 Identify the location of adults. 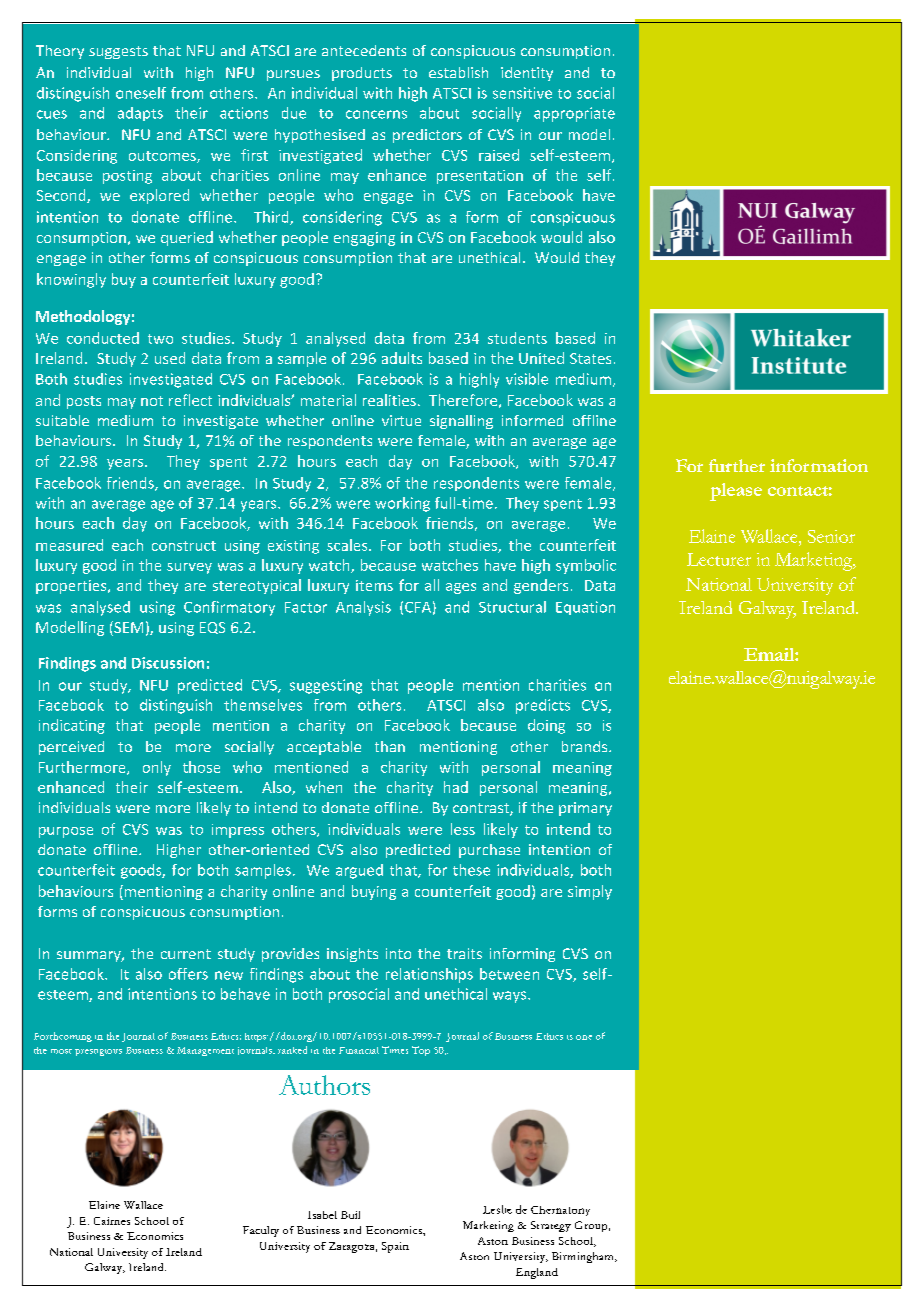
(402, 358).
